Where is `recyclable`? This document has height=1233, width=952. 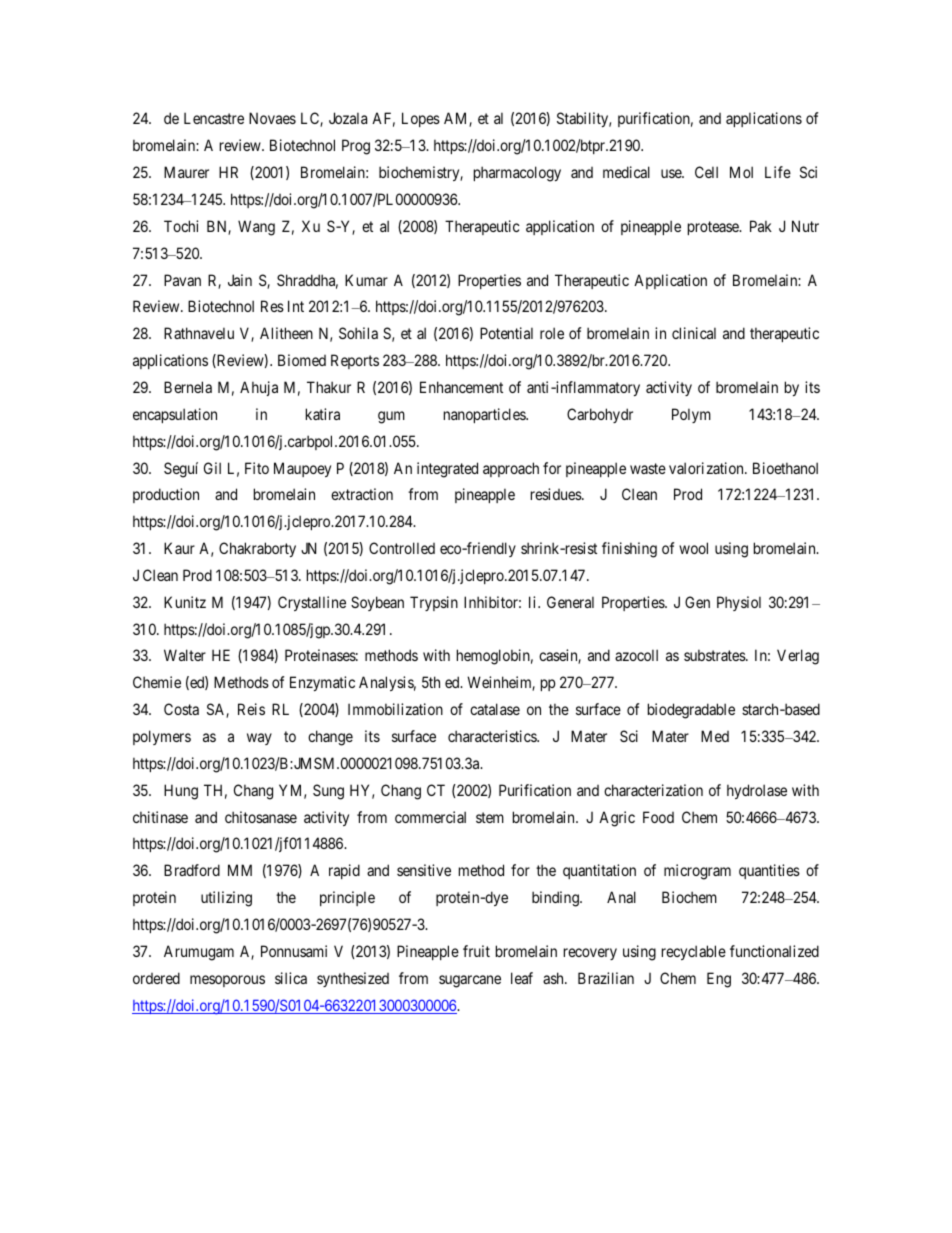
recyclable is located at coordinates (694, 952).
